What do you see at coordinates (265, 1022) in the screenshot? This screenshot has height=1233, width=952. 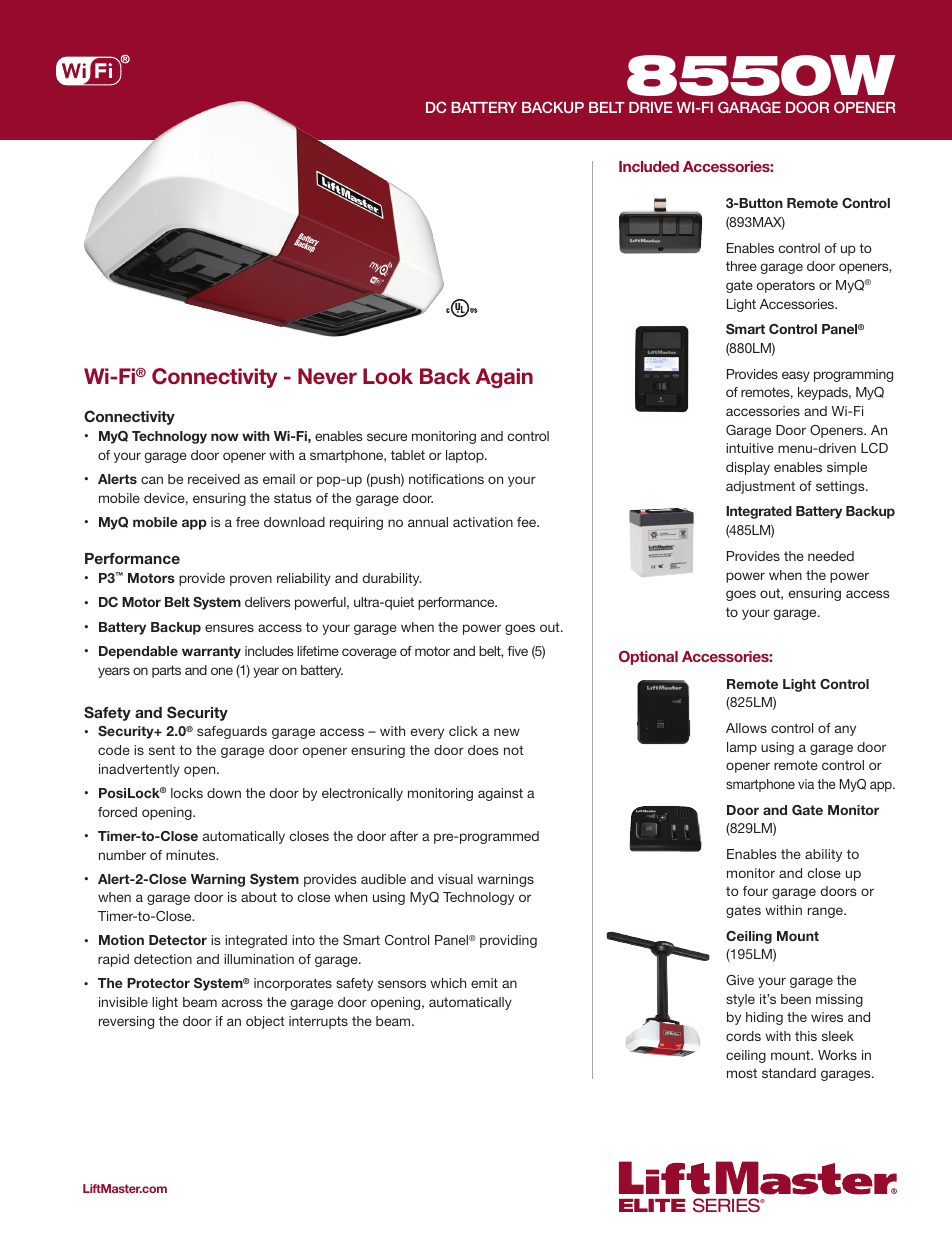 I see `object` at bounding box center [265, 1022].
